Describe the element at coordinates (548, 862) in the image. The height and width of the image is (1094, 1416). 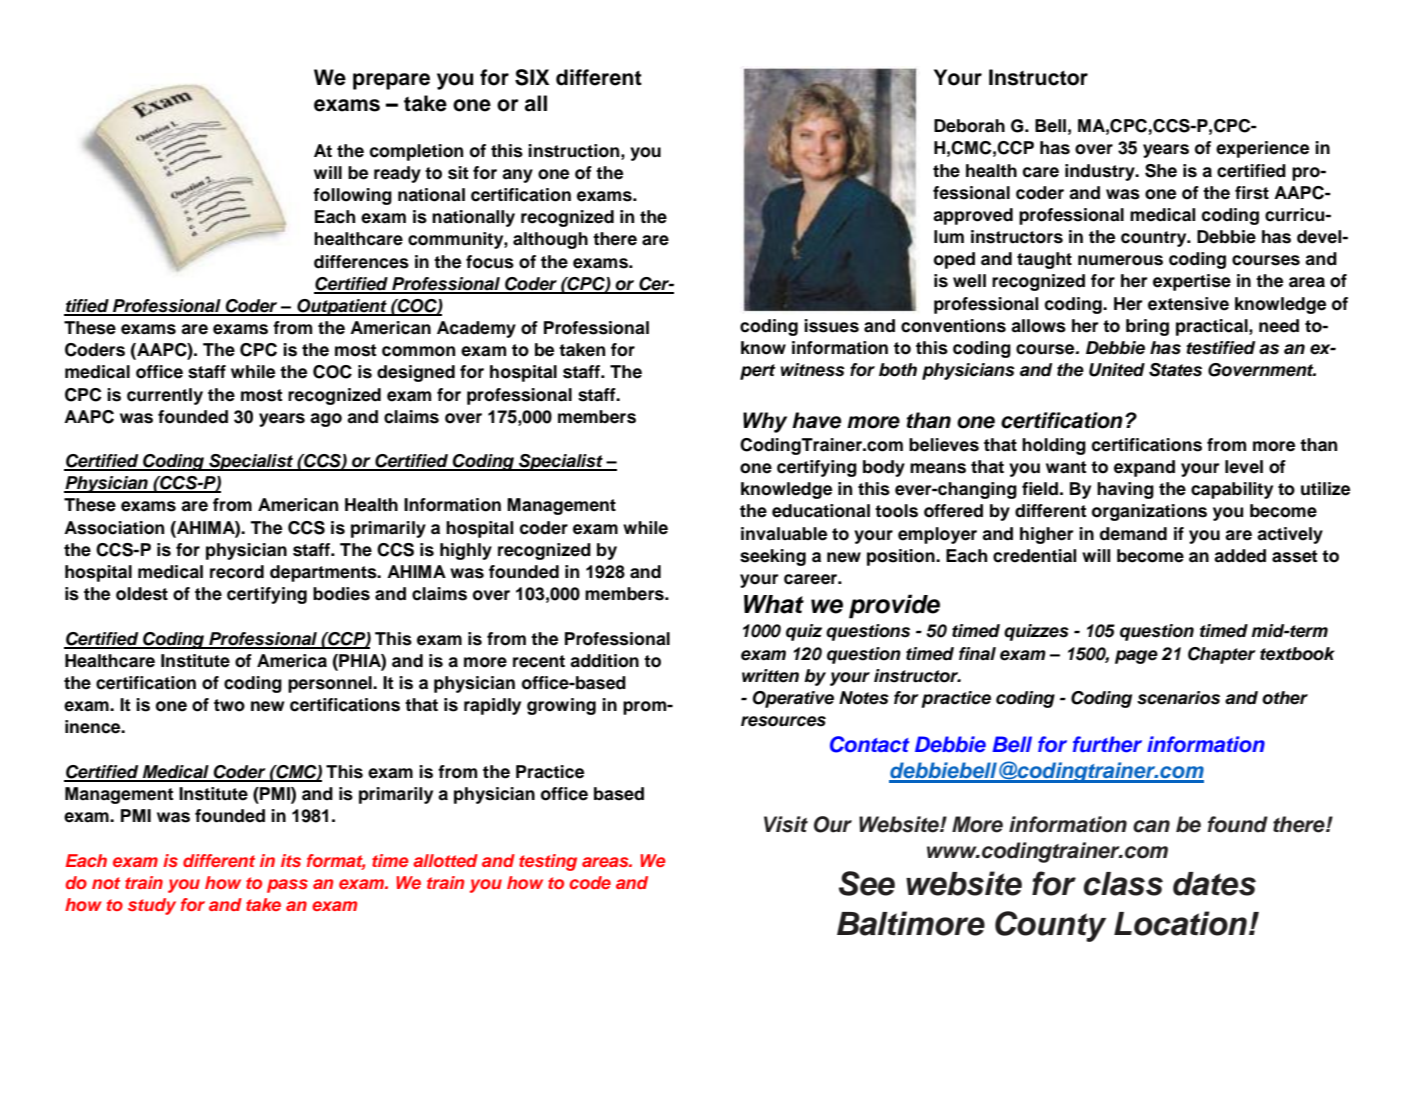
I see `testing` at that location.
